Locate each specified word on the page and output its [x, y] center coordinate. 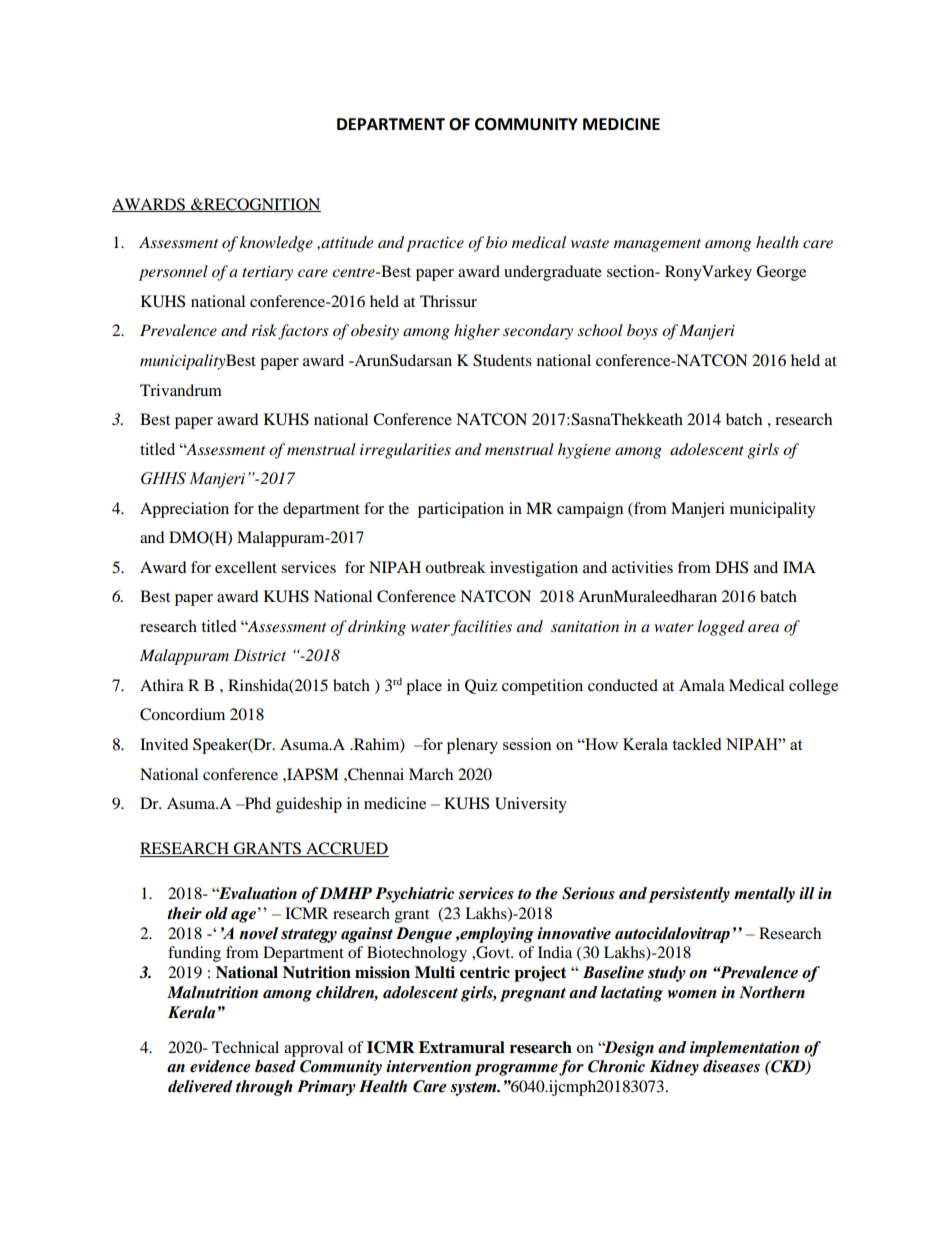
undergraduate [553, 273]
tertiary [267, 273]
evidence [220, 1066]
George [781, 273]
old [216, 913]
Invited [164, 744]
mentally [764, 895]
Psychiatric [414, 895]
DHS [731, 567]
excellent [246, 567]
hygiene [584, 451]
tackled [696, 744]
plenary [472, 746]
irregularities [405, 451]
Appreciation [184, 510]
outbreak [455, 567]
